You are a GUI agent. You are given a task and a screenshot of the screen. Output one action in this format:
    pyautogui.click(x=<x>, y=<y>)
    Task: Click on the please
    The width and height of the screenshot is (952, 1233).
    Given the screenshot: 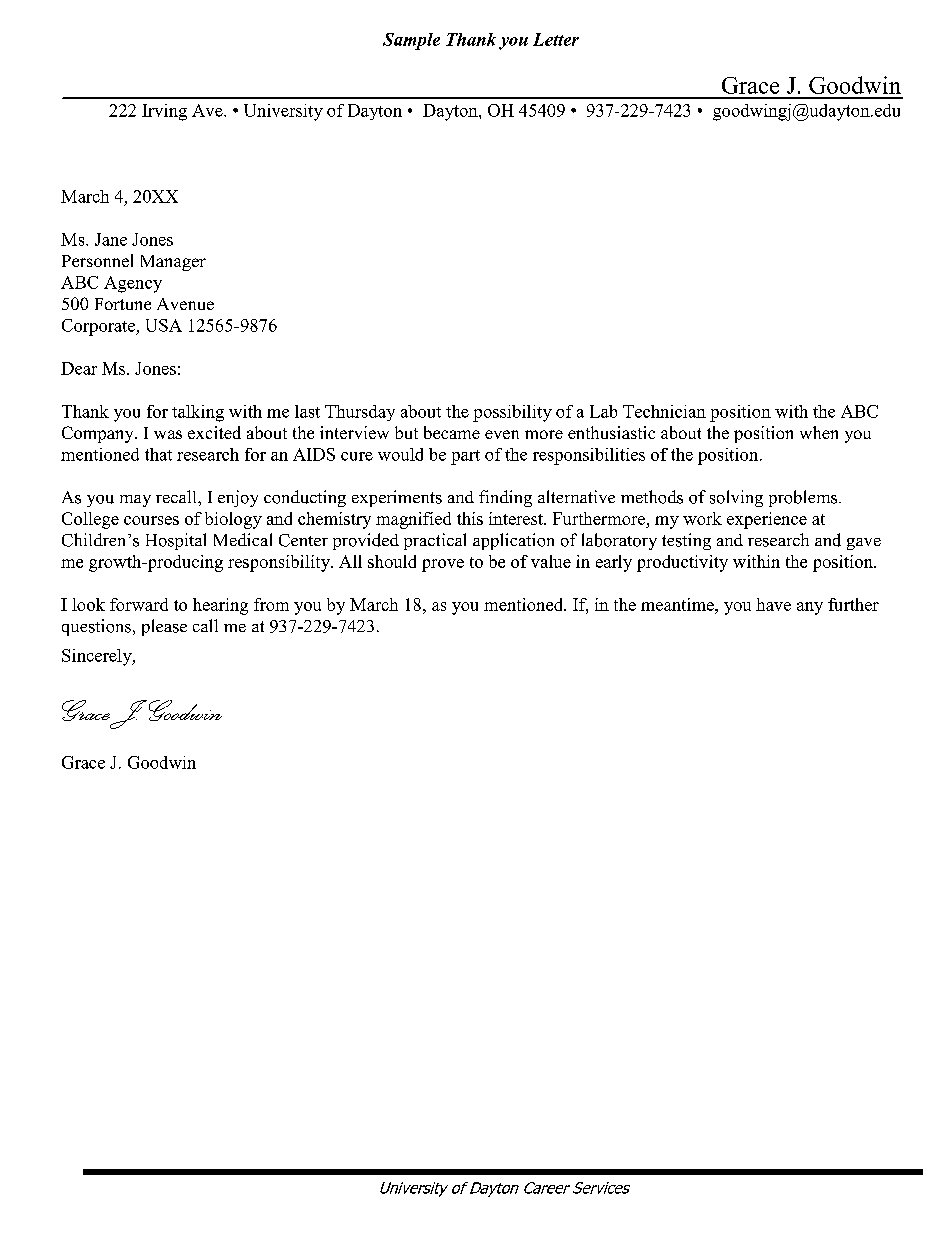 What is the action you would take?
    pyautogui.click(x=164, y=627)
